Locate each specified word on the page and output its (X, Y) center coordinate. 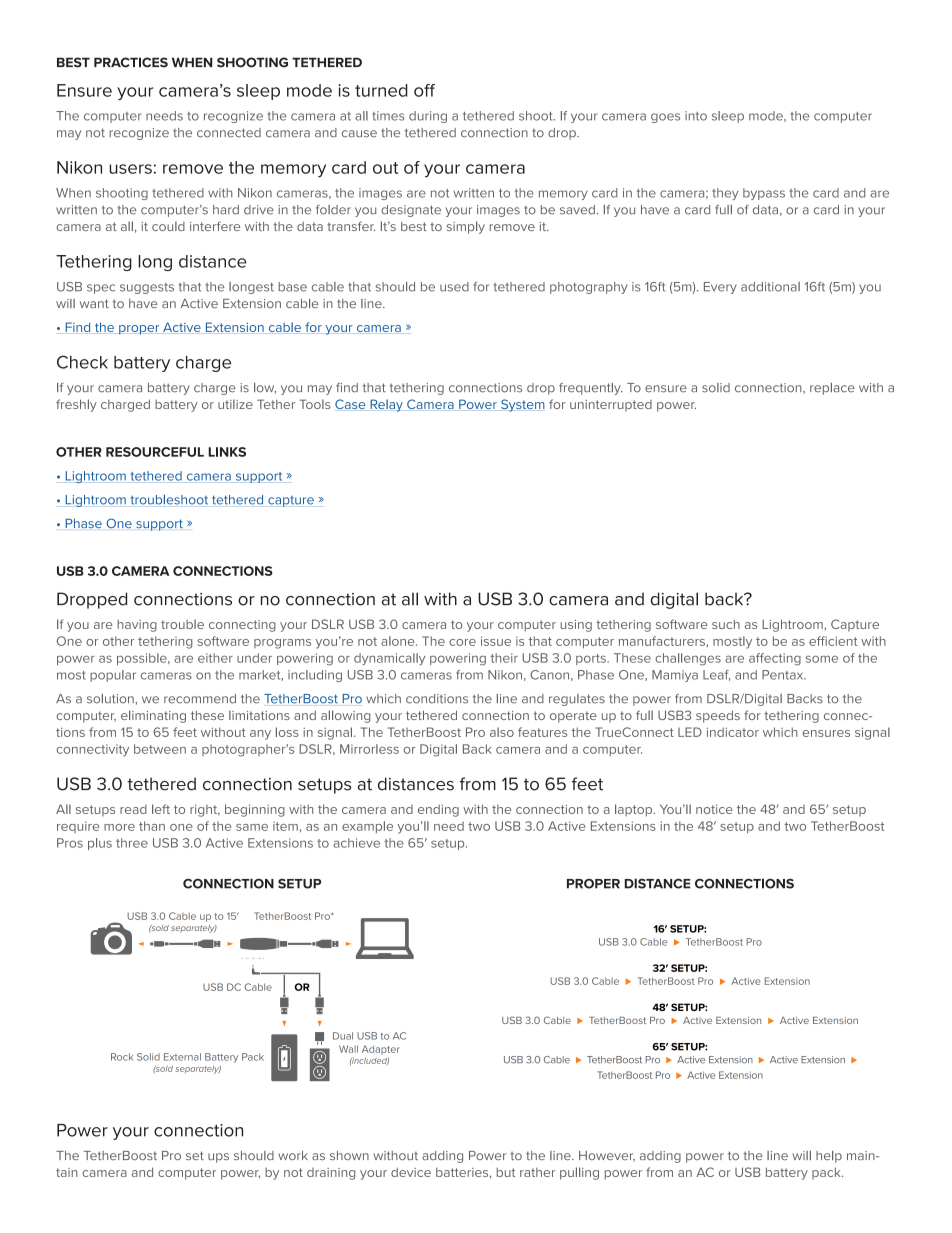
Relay (386, 405)
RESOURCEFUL (155, 452)
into (696, 116)
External (182, 1057)
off (424, 90)
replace (832, 389)
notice (714, 809)
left (161, 809)
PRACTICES (131, 62)
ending (438, 811)
